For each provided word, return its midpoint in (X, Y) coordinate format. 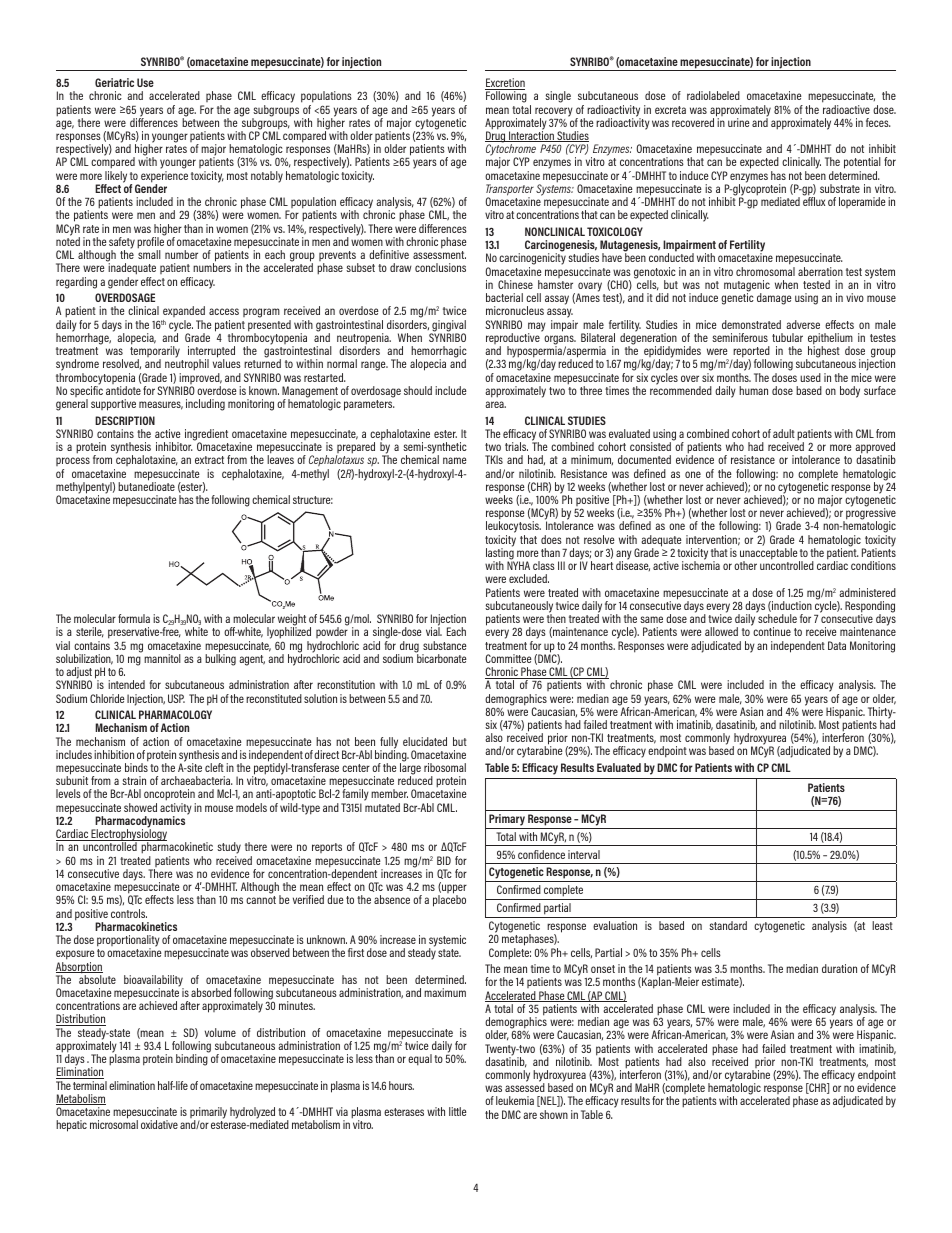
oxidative (159, 1124)
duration (839, 968)
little (458, 1111)
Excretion (505, 84)
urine (739, 122)
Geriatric (114, 82)
